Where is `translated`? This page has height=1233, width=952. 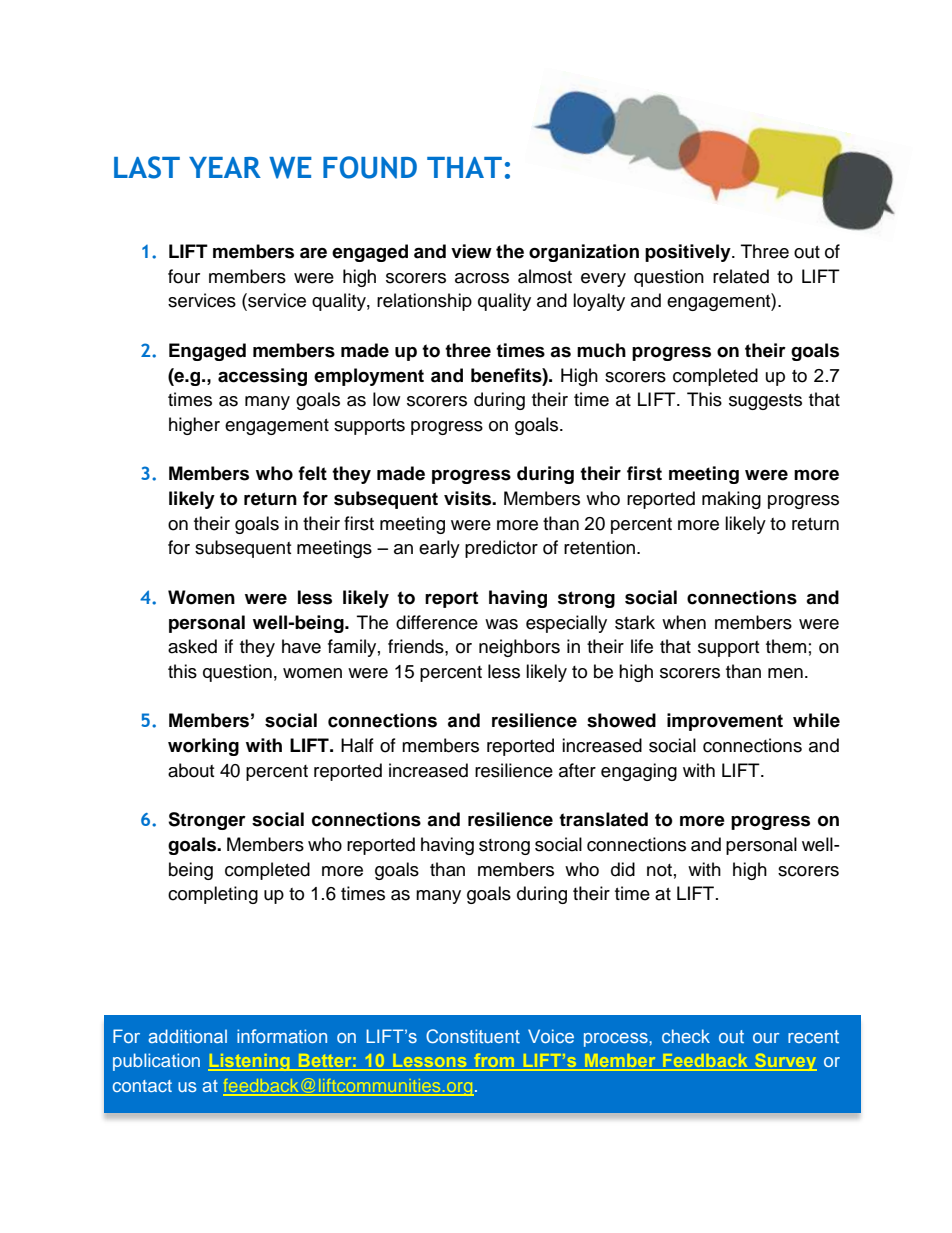 translated is located at coordinates (603, 819).
